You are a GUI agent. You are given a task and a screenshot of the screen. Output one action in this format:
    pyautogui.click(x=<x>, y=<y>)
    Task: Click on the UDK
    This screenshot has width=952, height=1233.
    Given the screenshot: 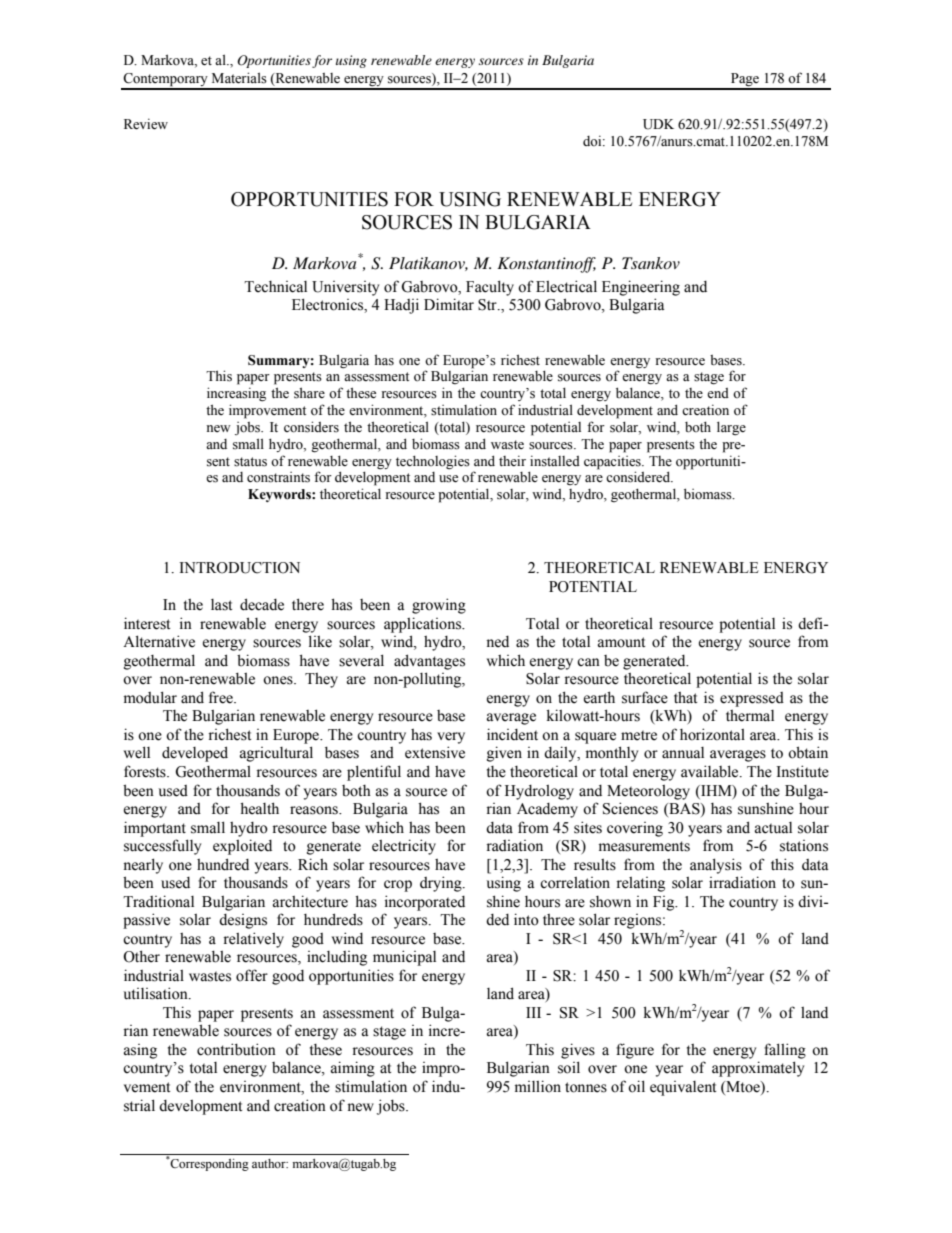 What is the action you would take?
    pyautogui.click(x=658, y=124)
